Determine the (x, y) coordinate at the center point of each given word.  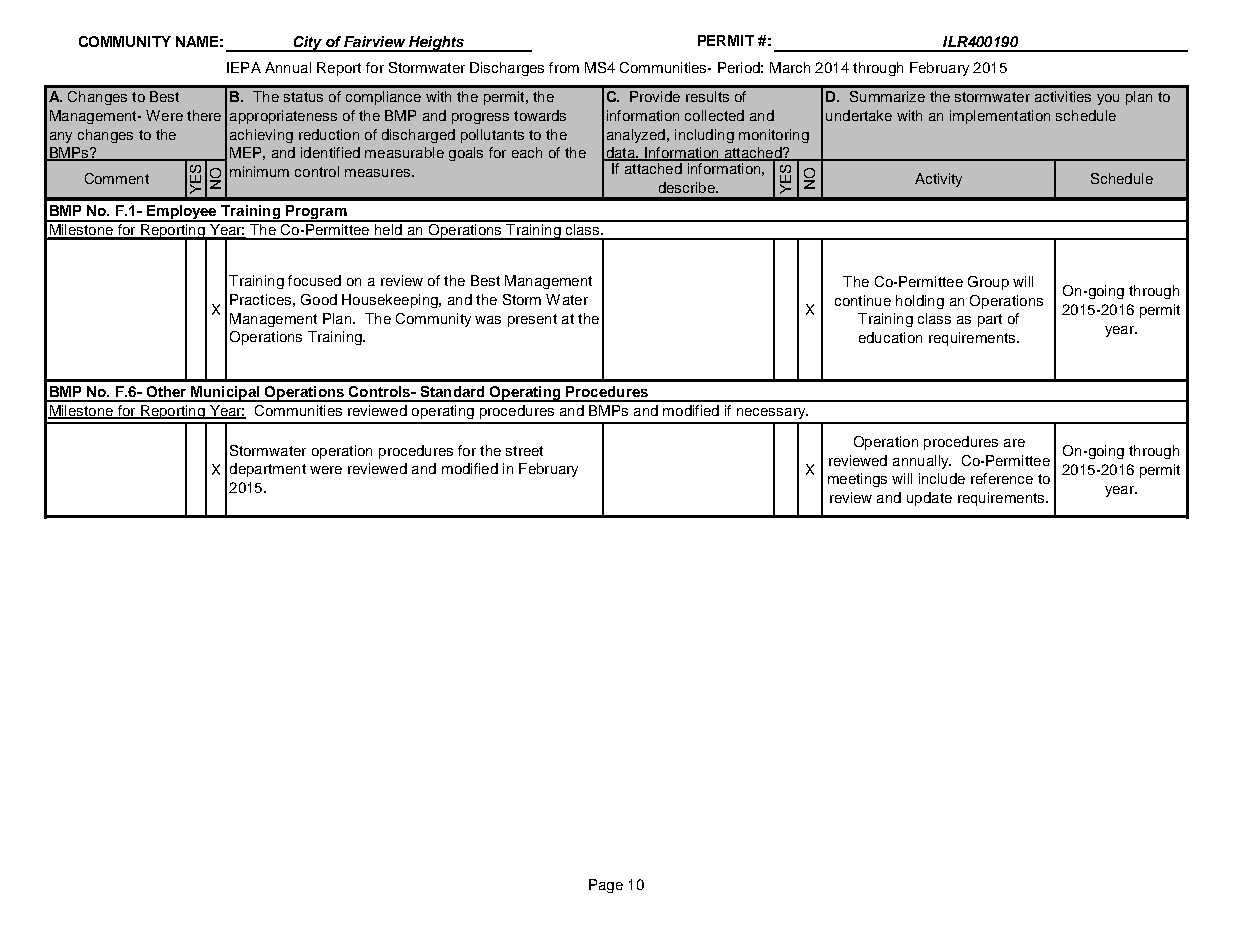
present (532, 320)
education (890, 337)
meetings (857, 480)
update (929, 499)
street (524, 451)
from (564, 67)
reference (1002, 478)
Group (988, 283)
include (942, 478)
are (1014, 443)
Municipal (225, 394)
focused (314, 280)
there (204, 115)
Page (606, 886)
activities (1063, 96)
